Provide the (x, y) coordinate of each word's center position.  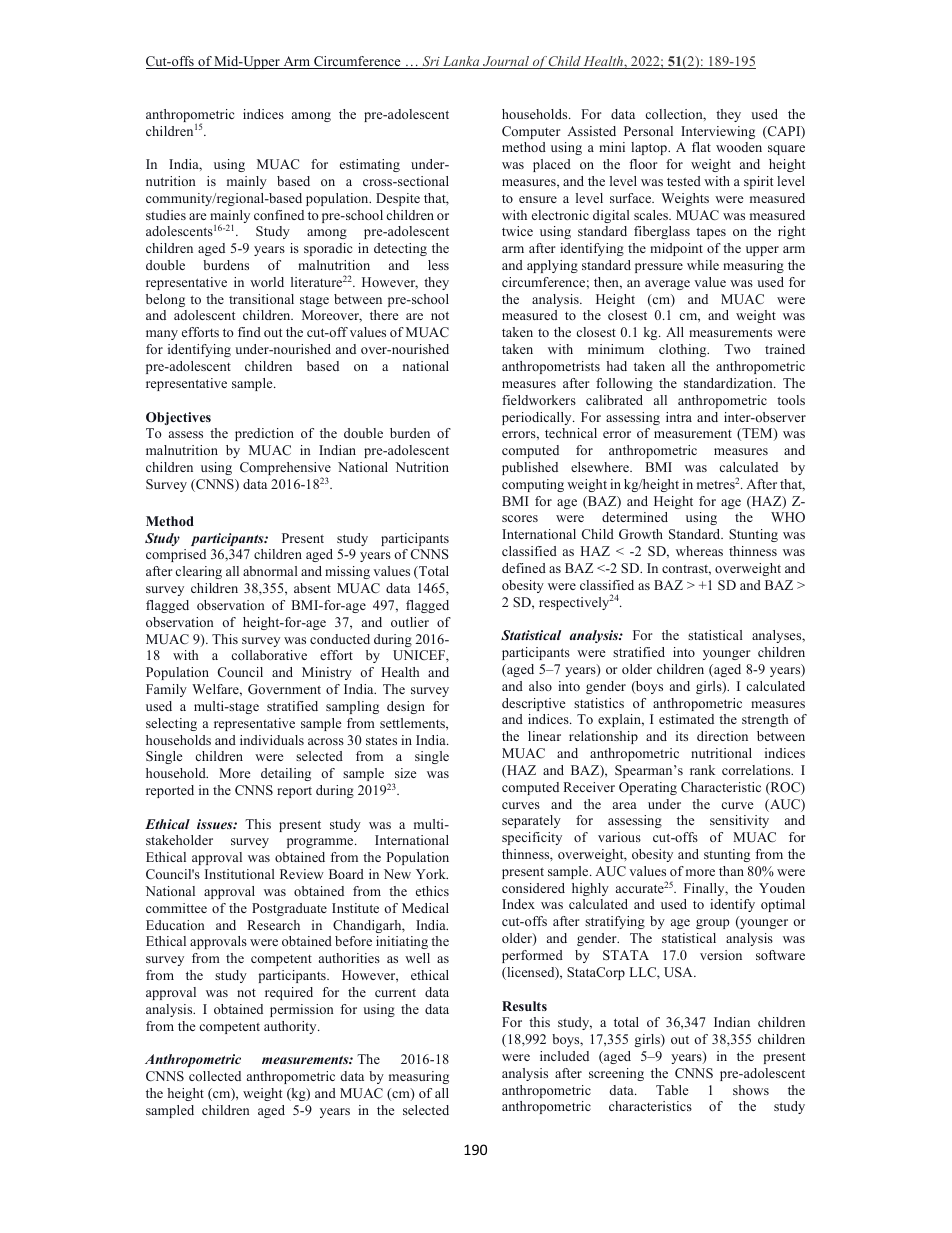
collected (215, 1076)
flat (701, 147)
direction (722, 736)
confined (279, 215)
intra (679, 417)
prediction (264, 434)
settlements (413, 723)
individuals (272, 740)
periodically (538, 418)
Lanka (461, 62)
